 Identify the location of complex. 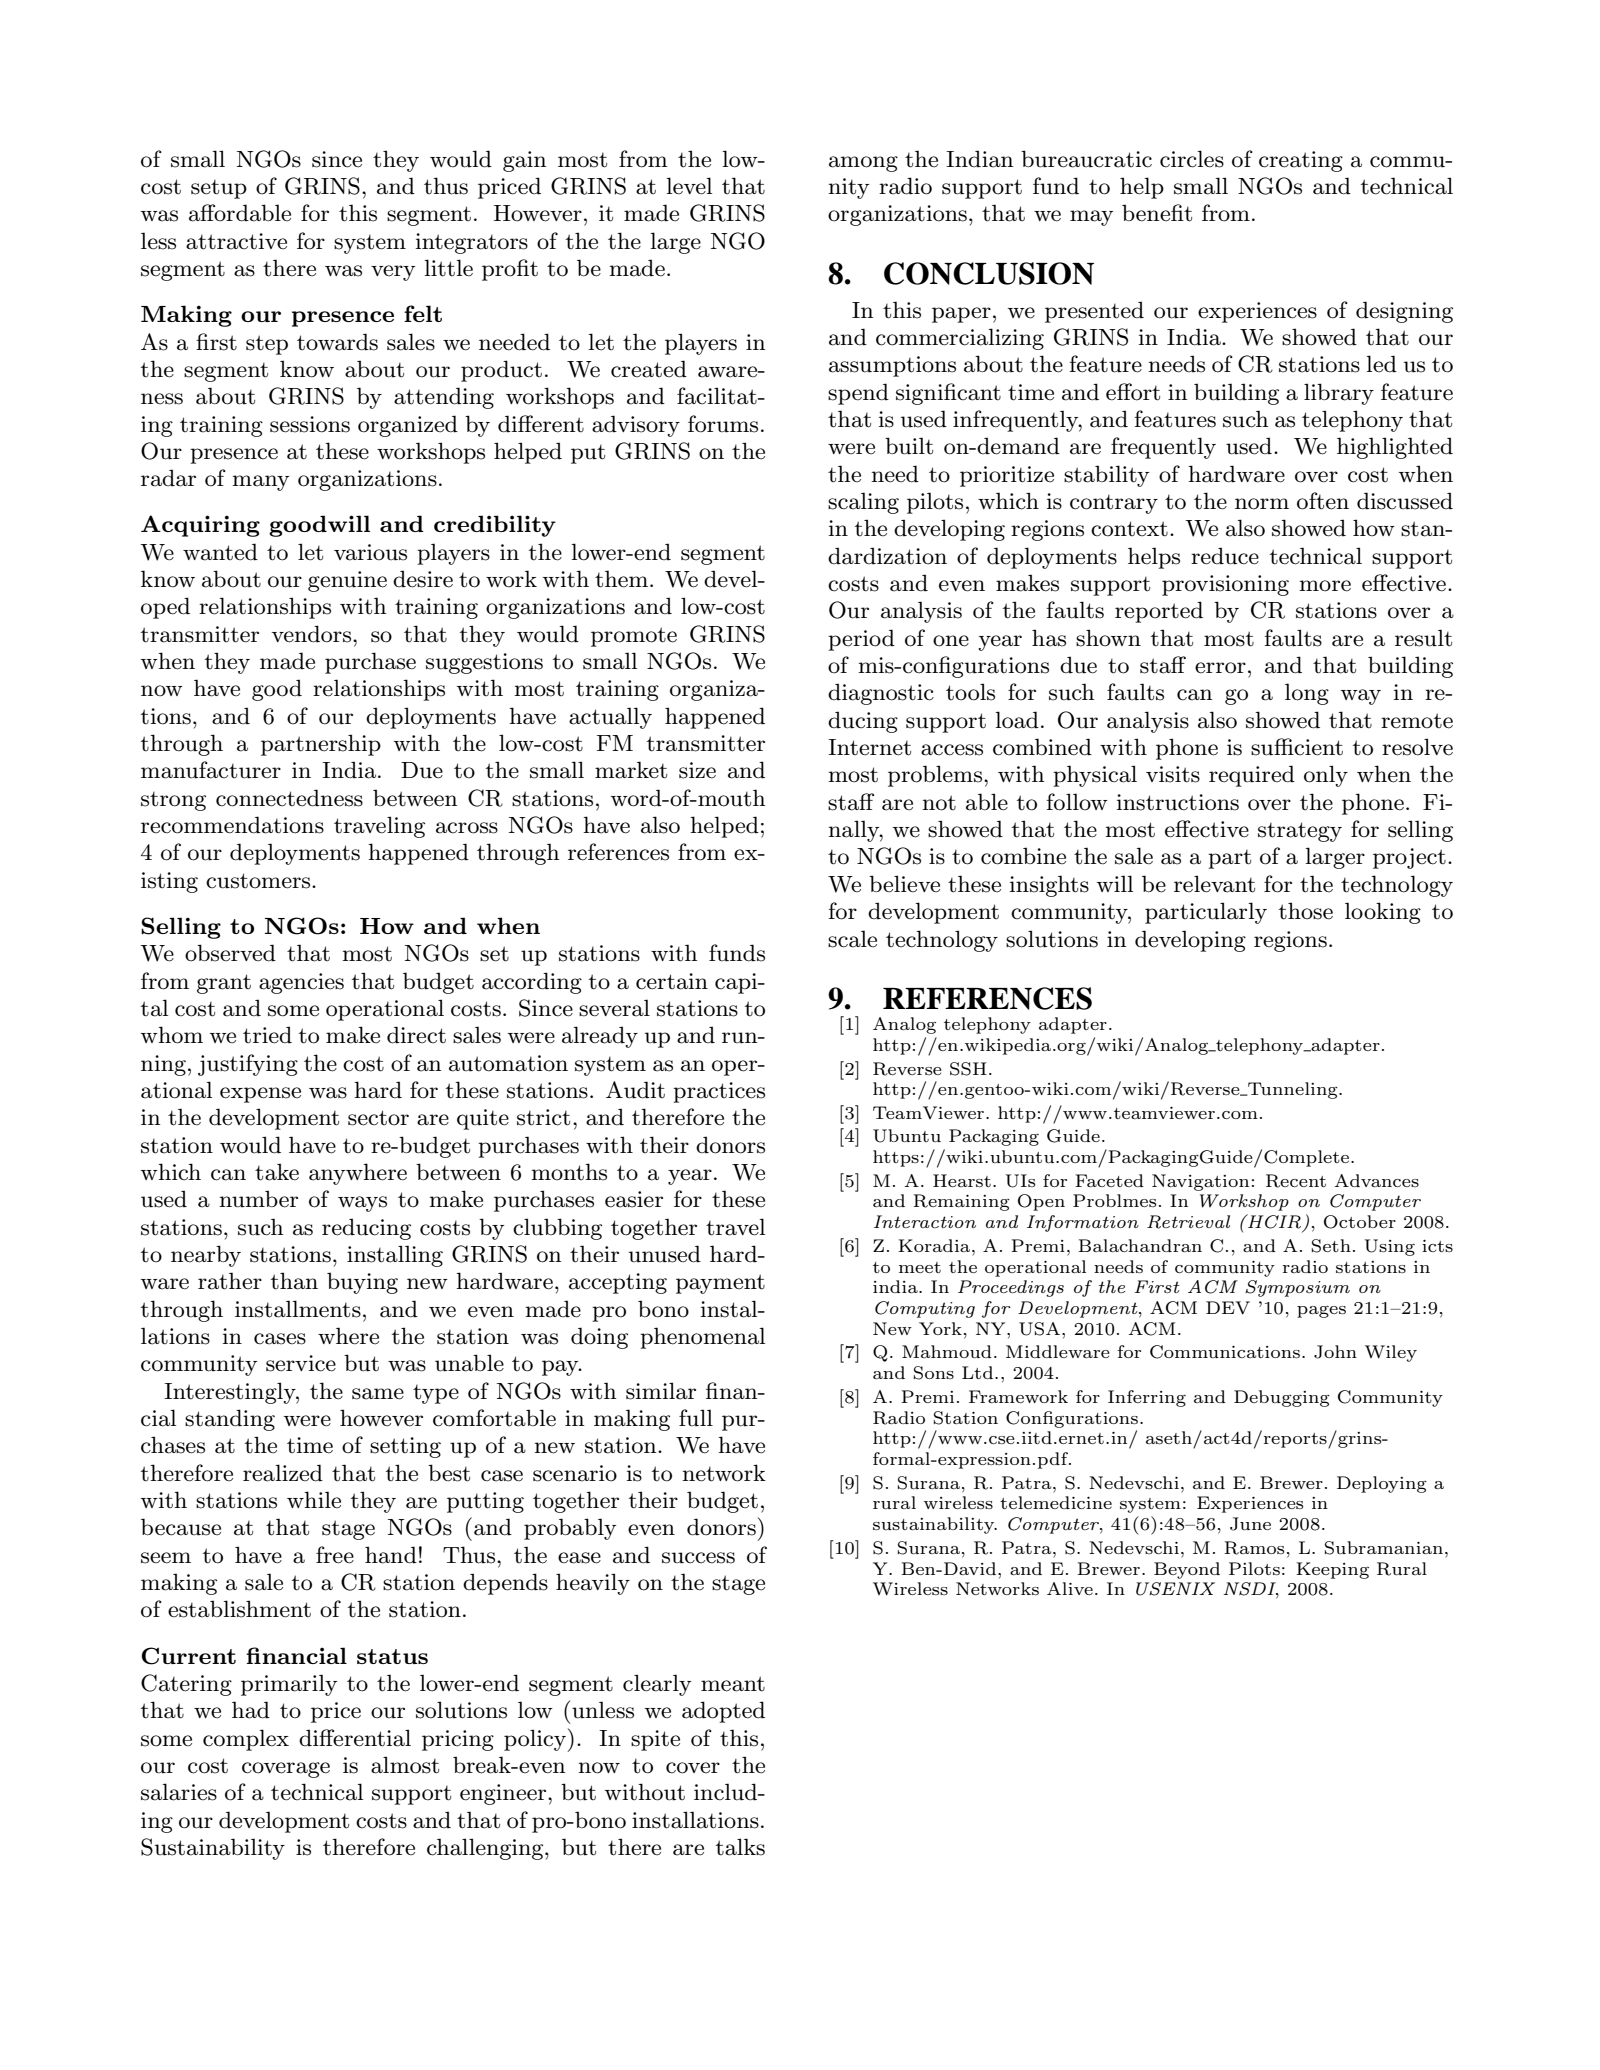
(246, 1740).
